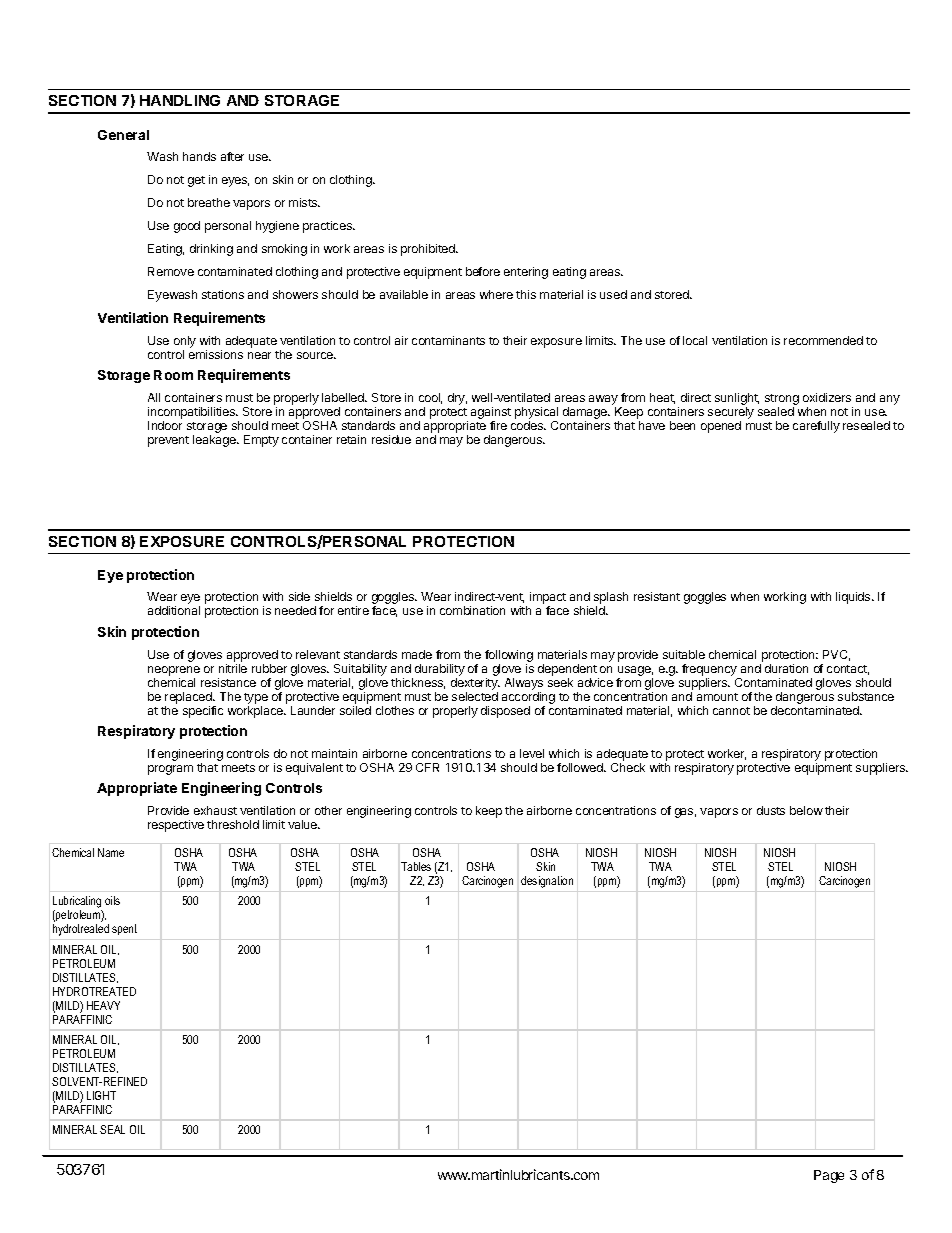  Describe the element at coordinates (174, 610) in the page. I see `additional` at that location.
